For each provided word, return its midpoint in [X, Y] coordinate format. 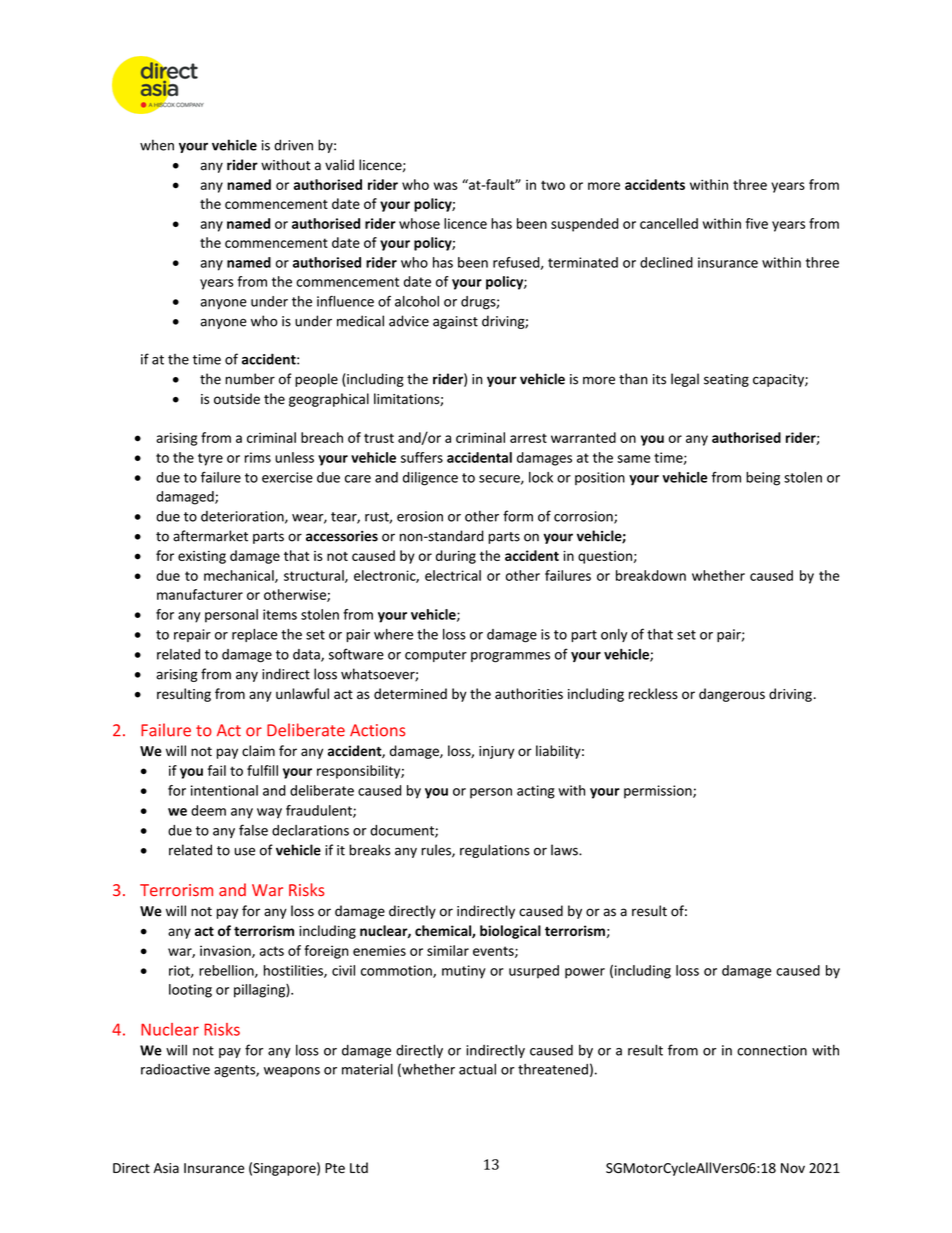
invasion [226, 951]
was [445, 186]
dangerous [732, 695]
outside [237, 399]
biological [510, 932]
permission [659, 792]
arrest [528, 438]
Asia [166, 1168]
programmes [510, 657]
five [757, 223]
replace [254, 635]
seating [726, 380]
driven [293, 145]
